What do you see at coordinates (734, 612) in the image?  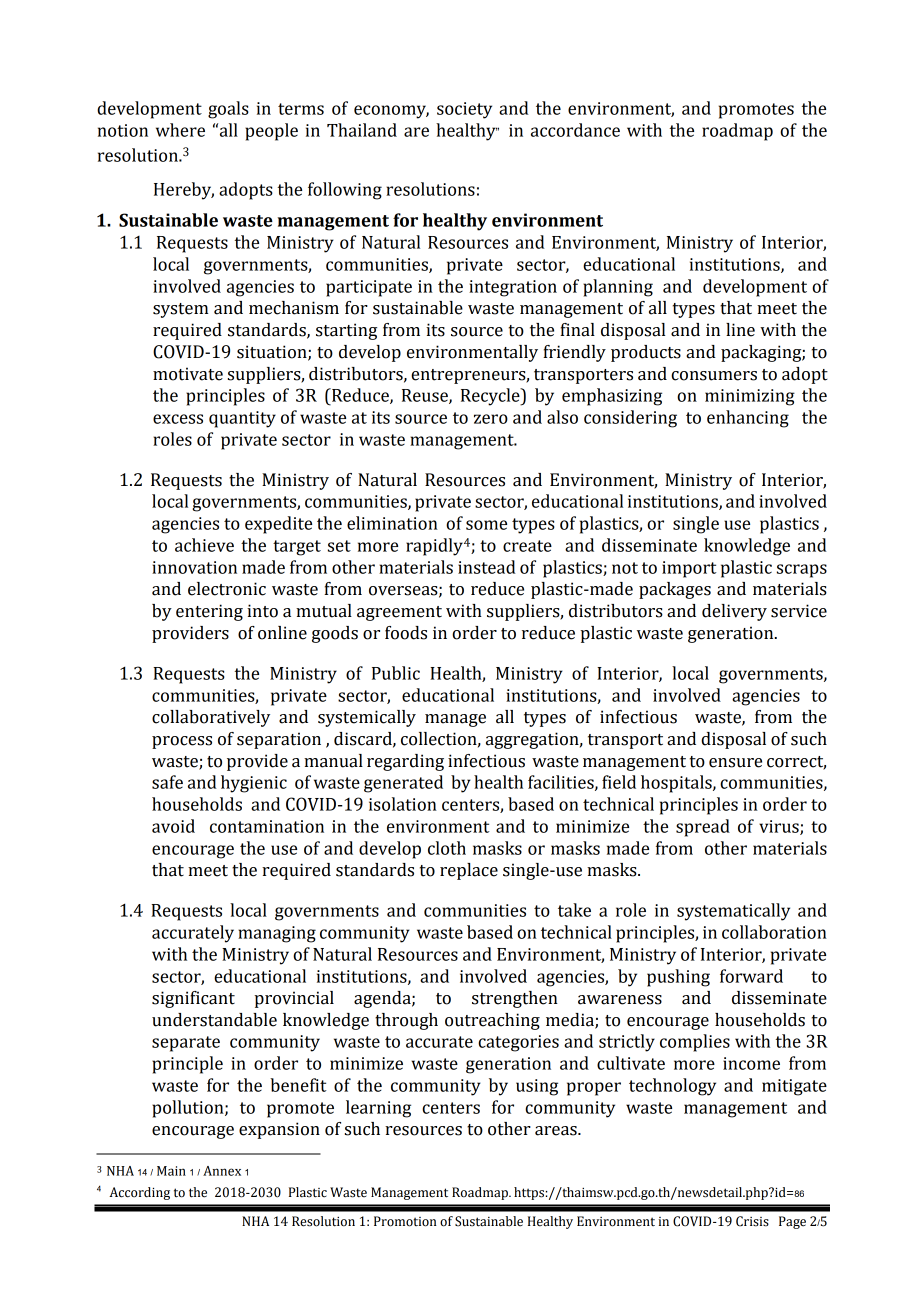 I see `delivery` at bounding box center [734, 612].
